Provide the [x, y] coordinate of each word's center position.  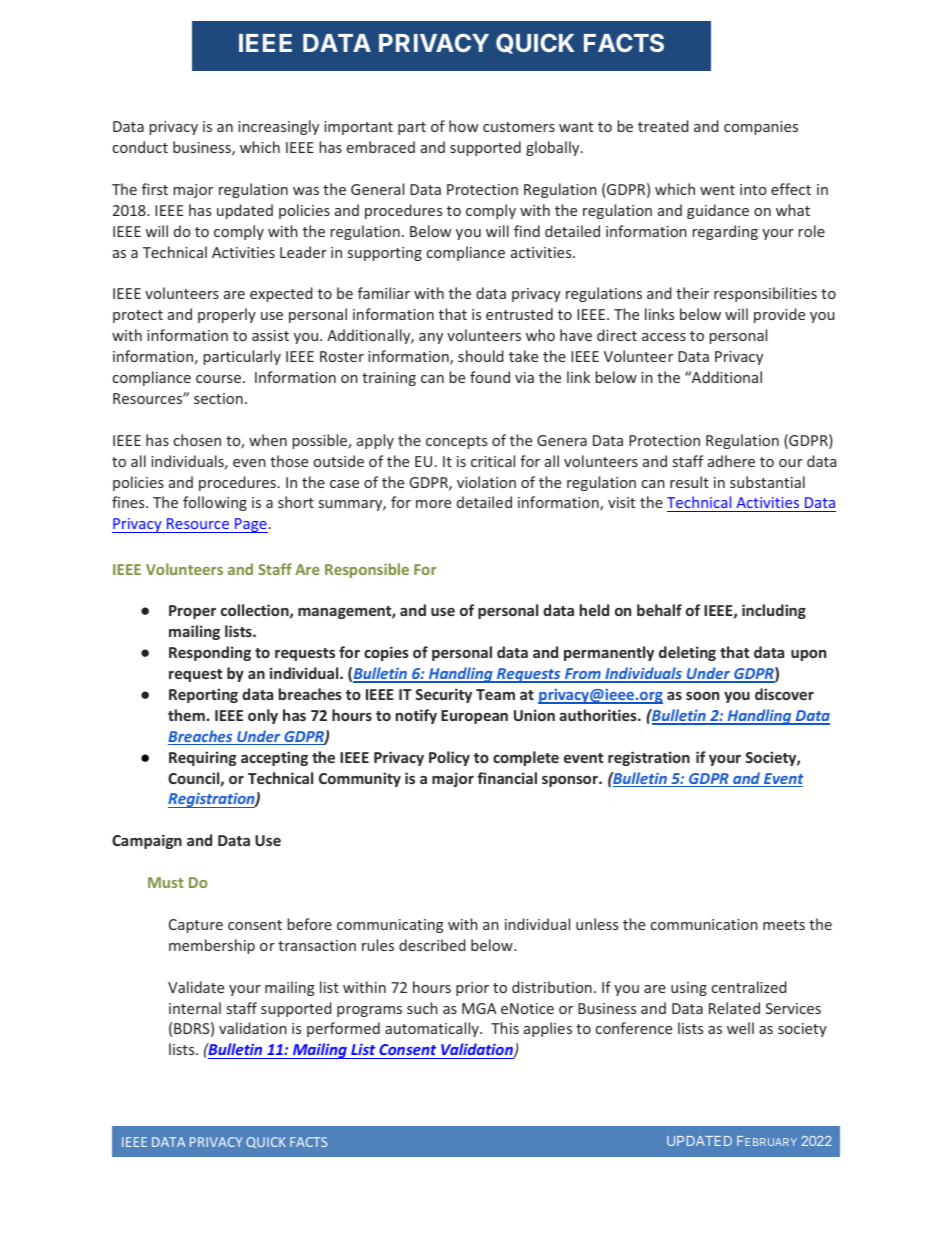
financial [507, 778]
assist [270, 335]
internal [195, 1008]
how [463, 126]
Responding [210, 653]
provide [779, 315]
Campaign [147, 841]
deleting [687, 653]
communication [704, 924]
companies [761, 128]
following [215, 503]
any [431, 338]
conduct [140, 147]
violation [486, 482]
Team [495, 694]
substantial [767, 482]
